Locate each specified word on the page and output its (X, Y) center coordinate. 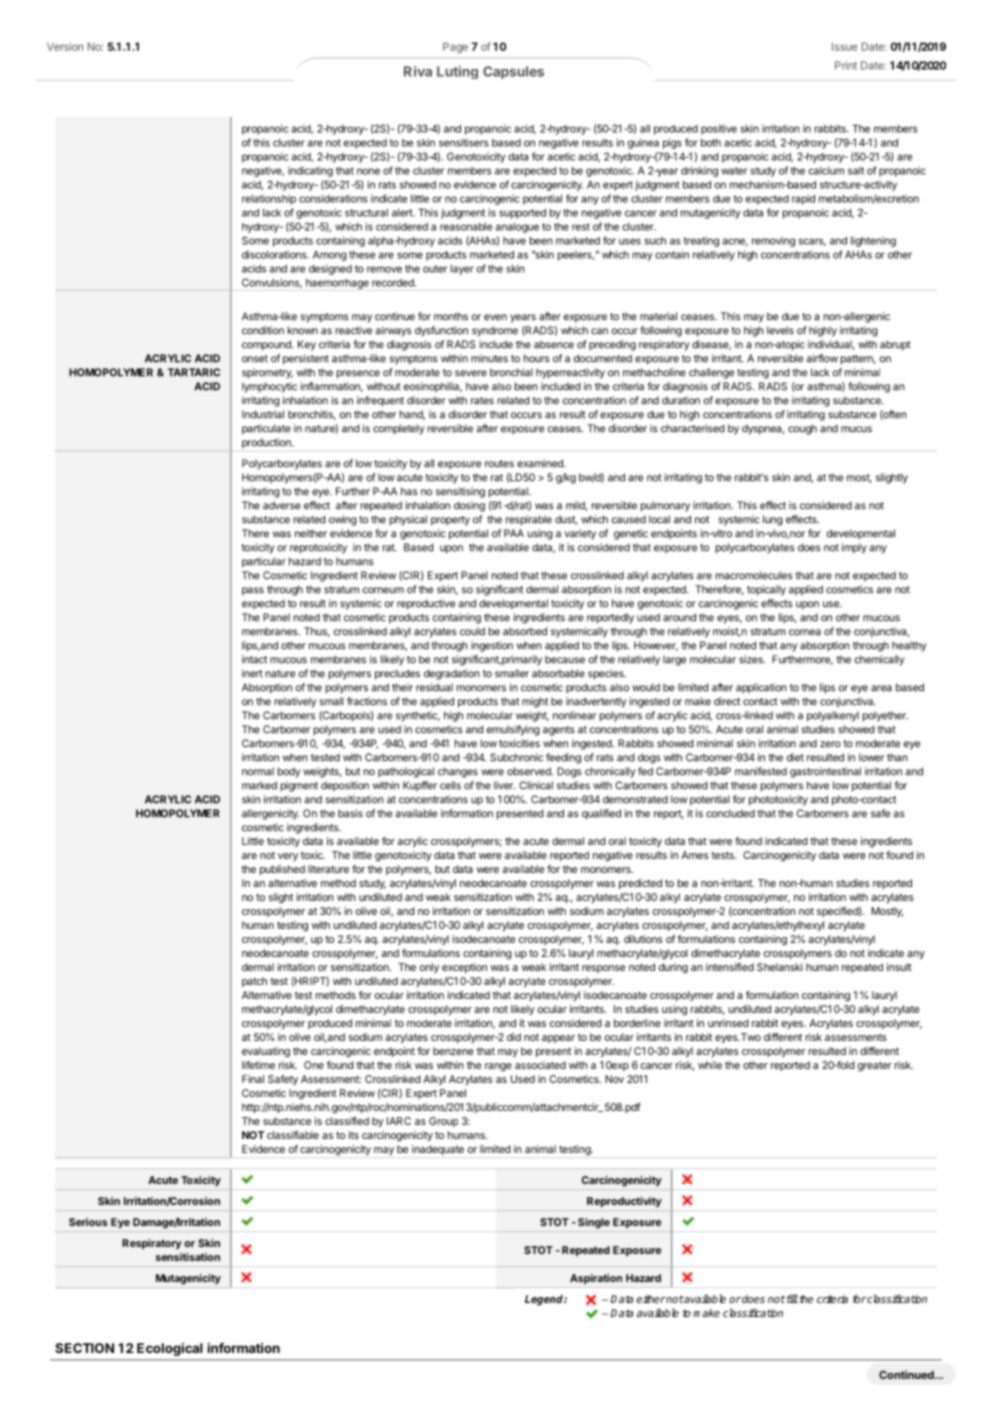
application (761, 688)
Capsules (513, 72)
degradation (452, 674)
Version (65, 46)
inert (252, 673)
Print (846, 65)
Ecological (170, 1349)
